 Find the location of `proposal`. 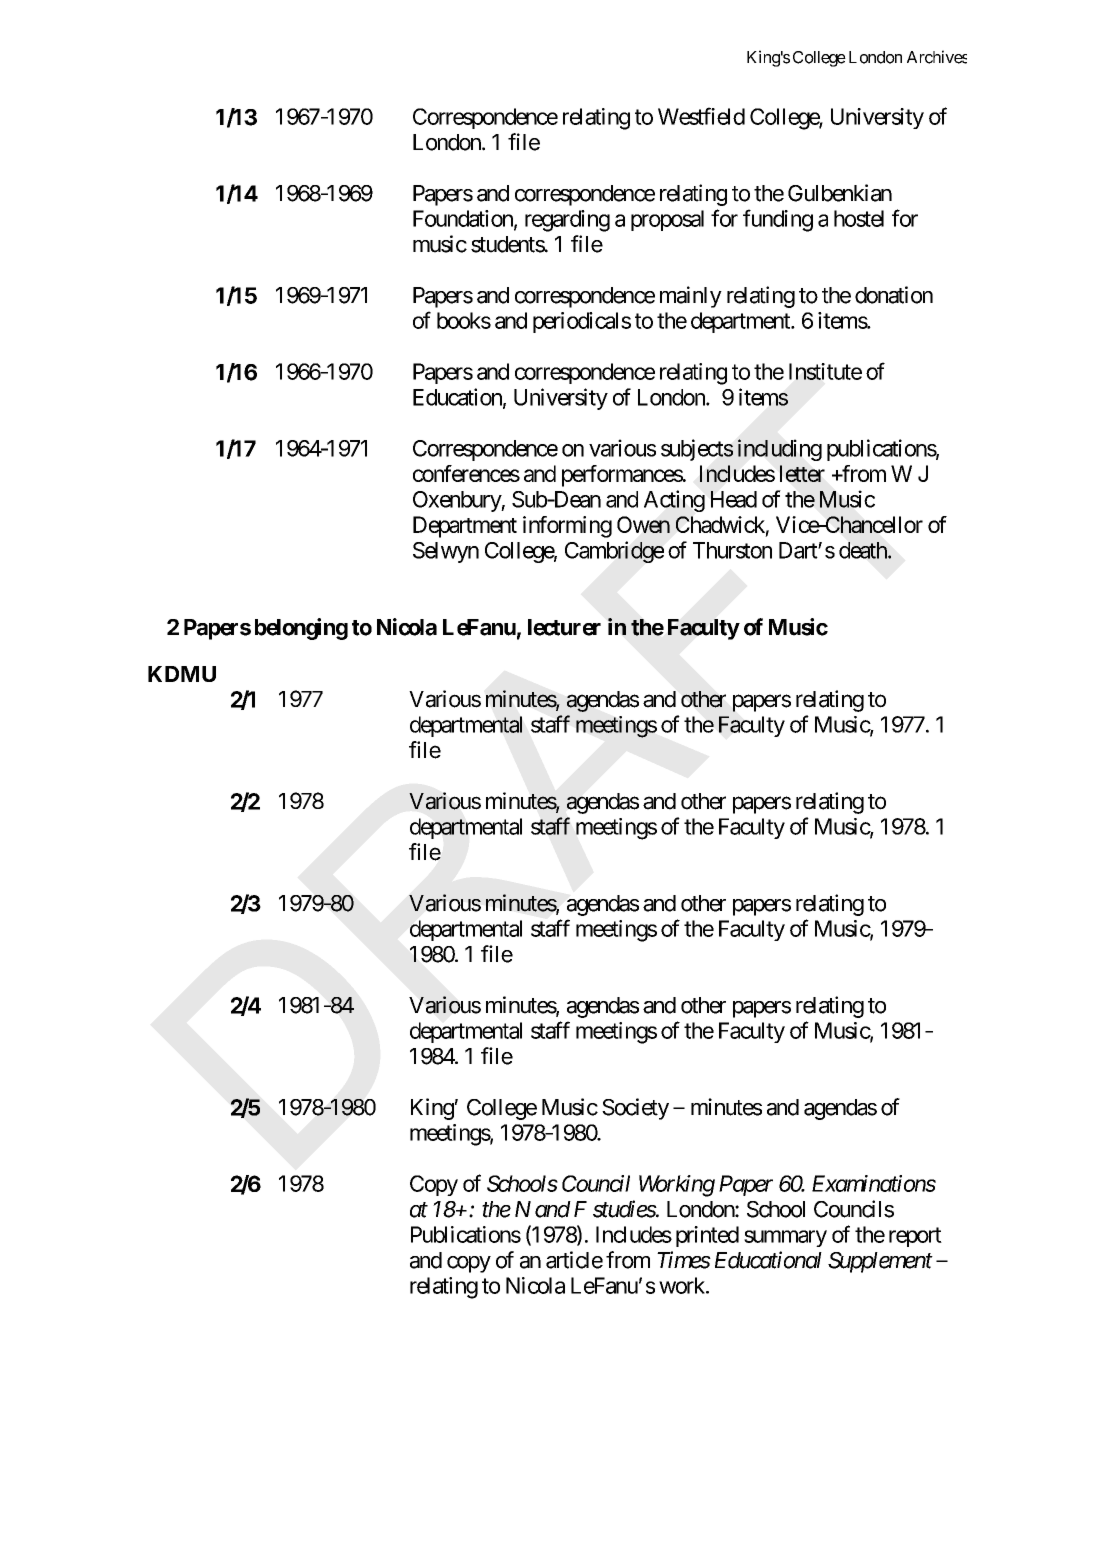

proposal is located at coordinates (667, 220).
